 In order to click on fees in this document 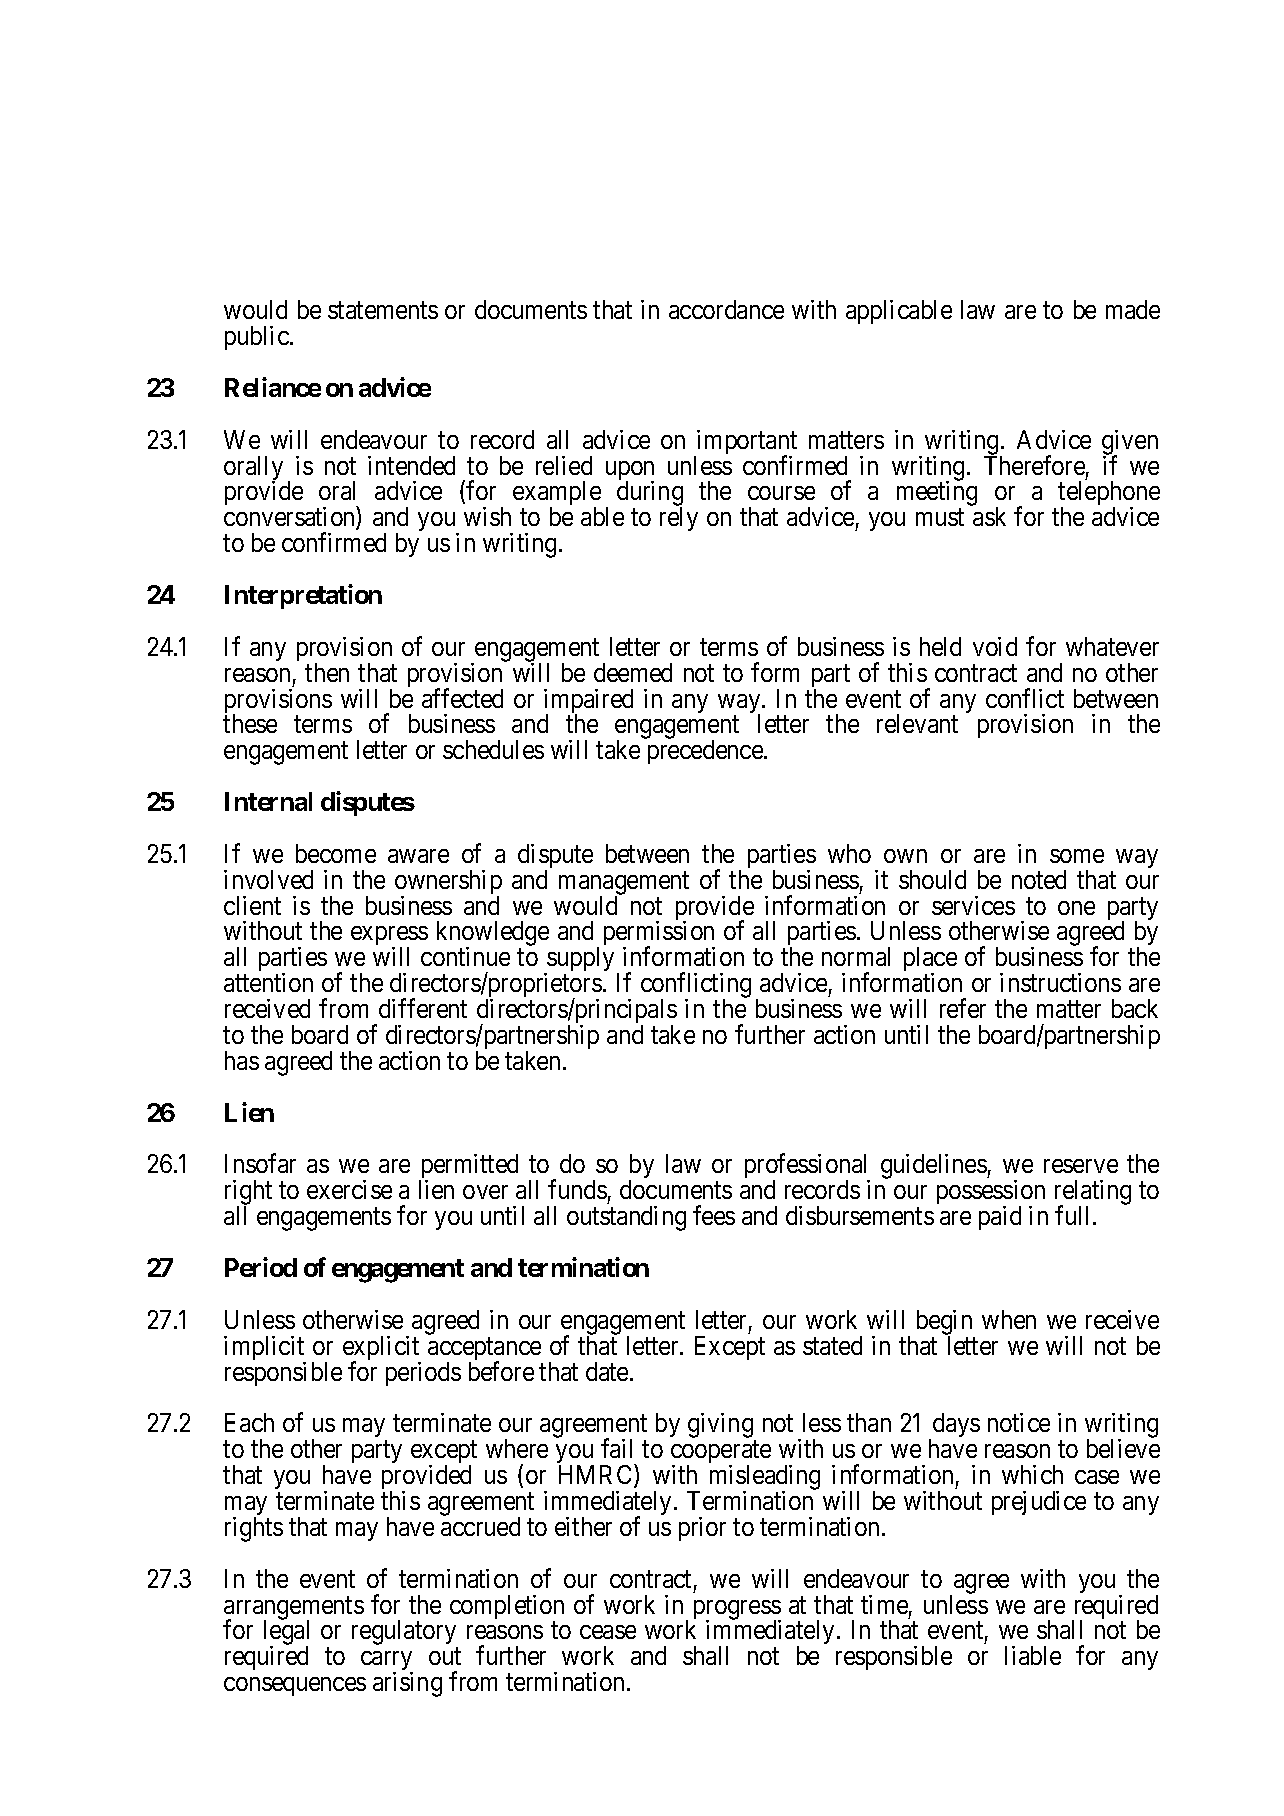, I will do `click(714, 1215)`.
